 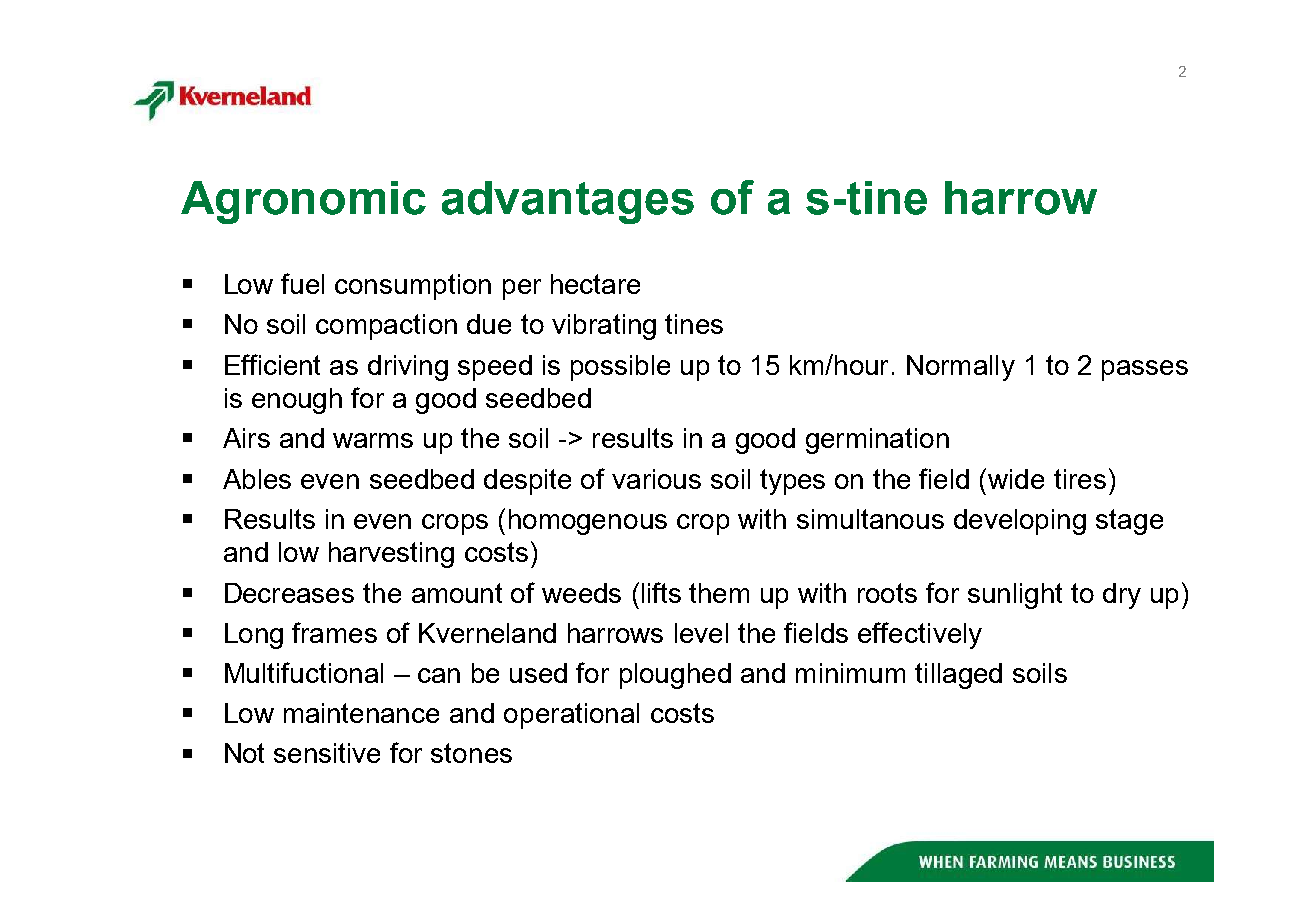 What do you see at coordinates (701, 633) in the screenshot?
I see `level` at bounding box center [701, 633].
